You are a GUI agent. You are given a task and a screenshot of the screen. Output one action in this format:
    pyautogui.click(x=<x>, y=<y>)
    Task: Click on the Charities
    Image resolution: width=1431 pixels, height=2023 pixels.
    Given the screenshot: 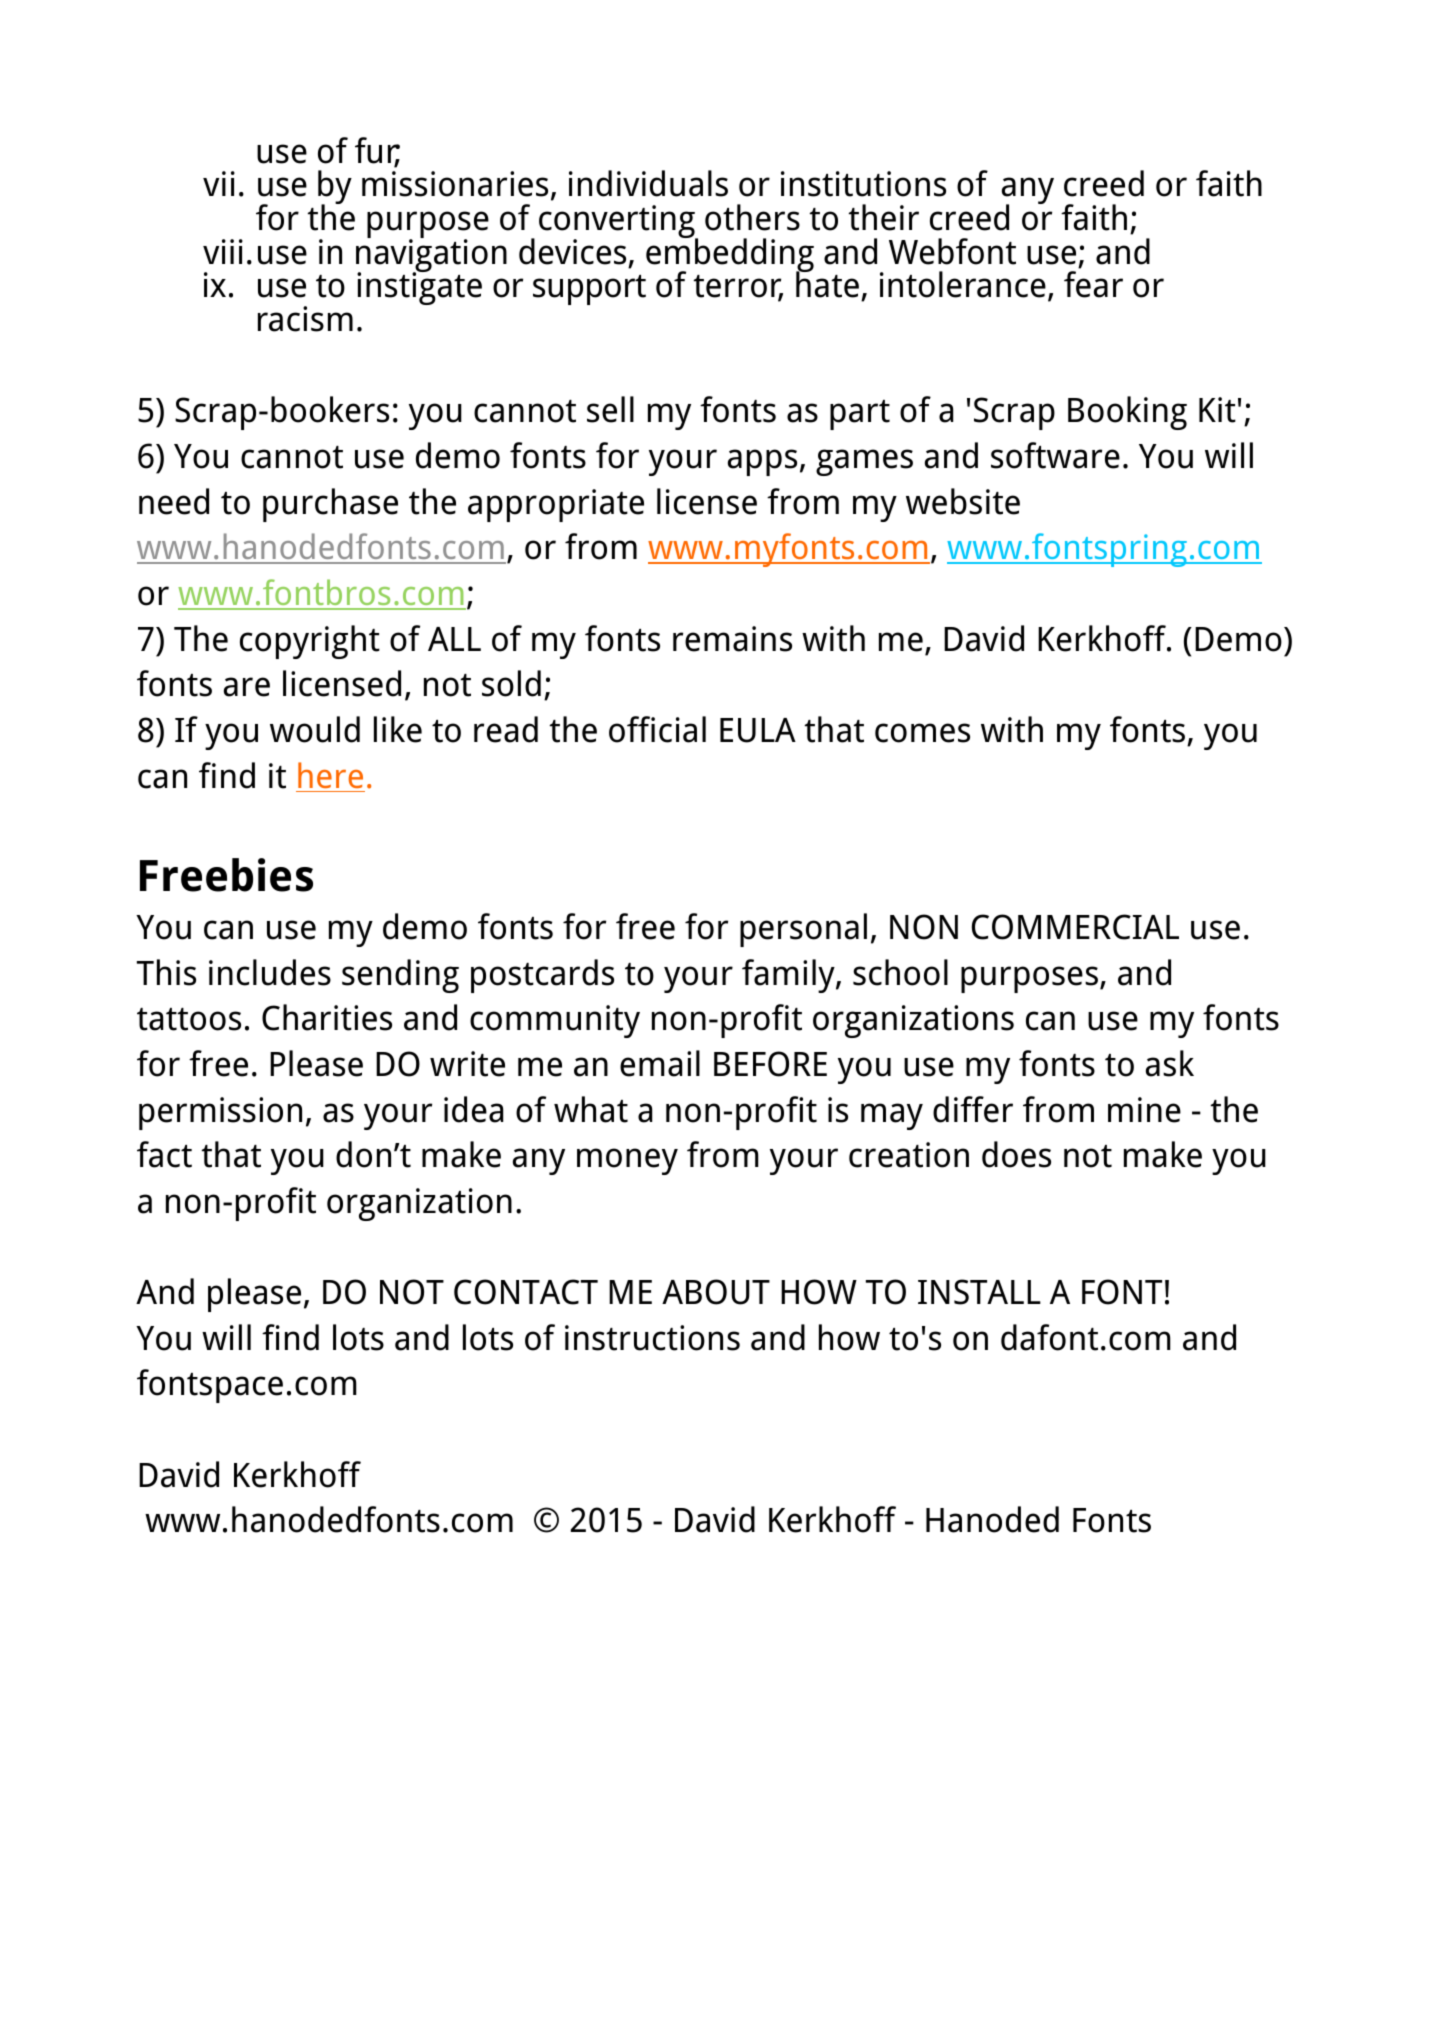 What is the action you would take?
    pyautogui.click(x=327, y=1017)
